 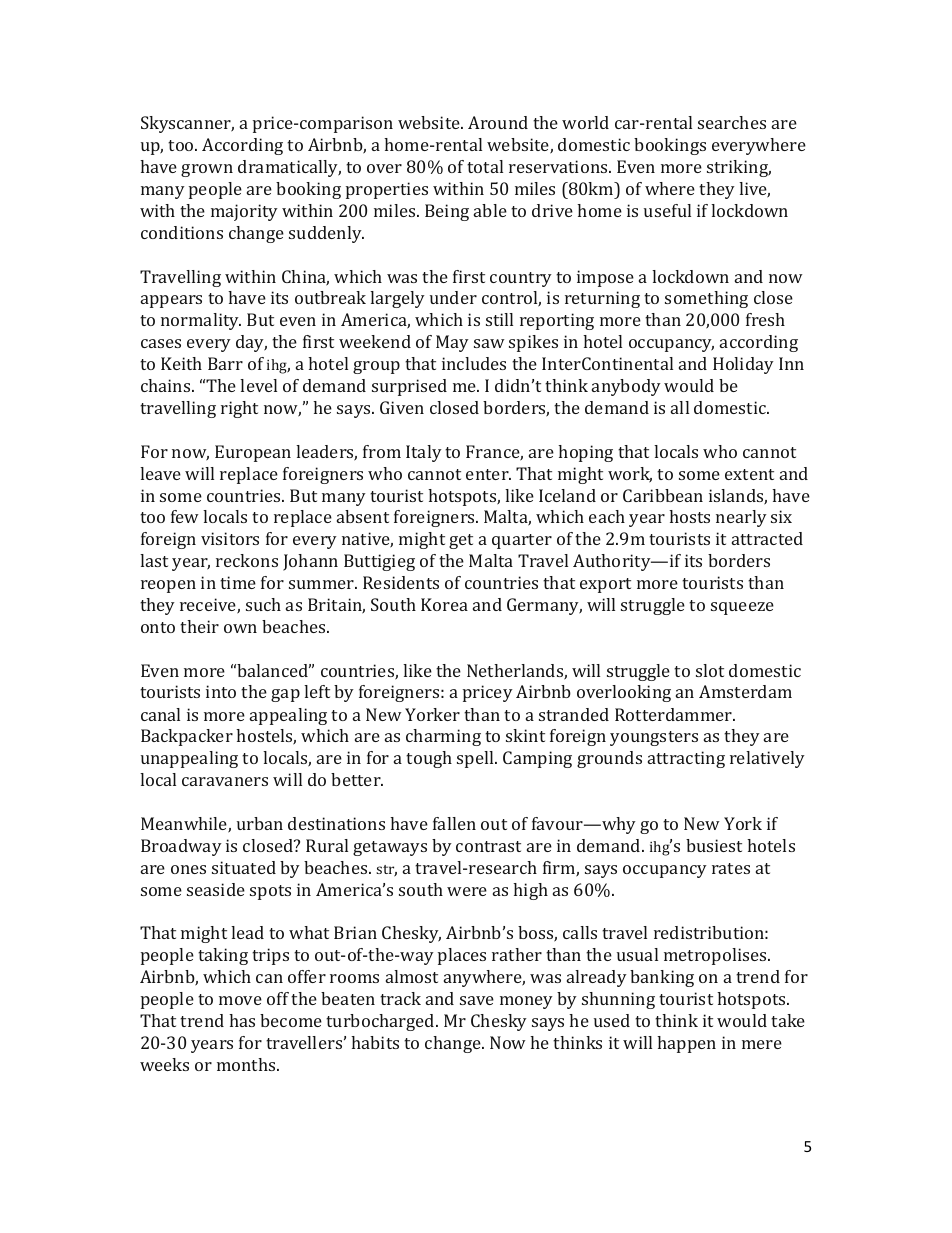 What do you see at coordinates (242, 1020) in the image?
I see `has` at bounding box center [242, 1020].
